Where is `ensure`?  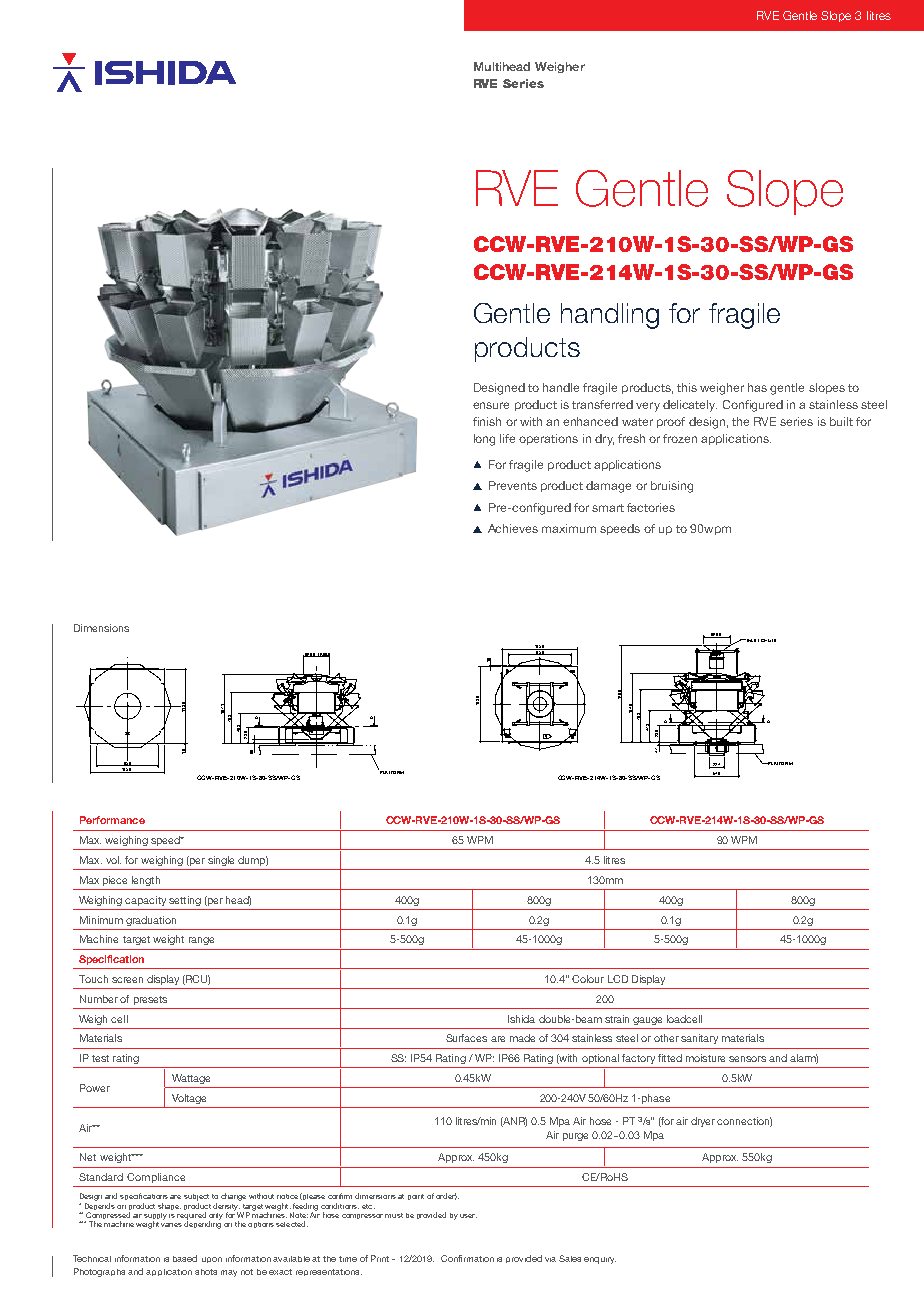
ensure is located at coordinates (491, 405).
